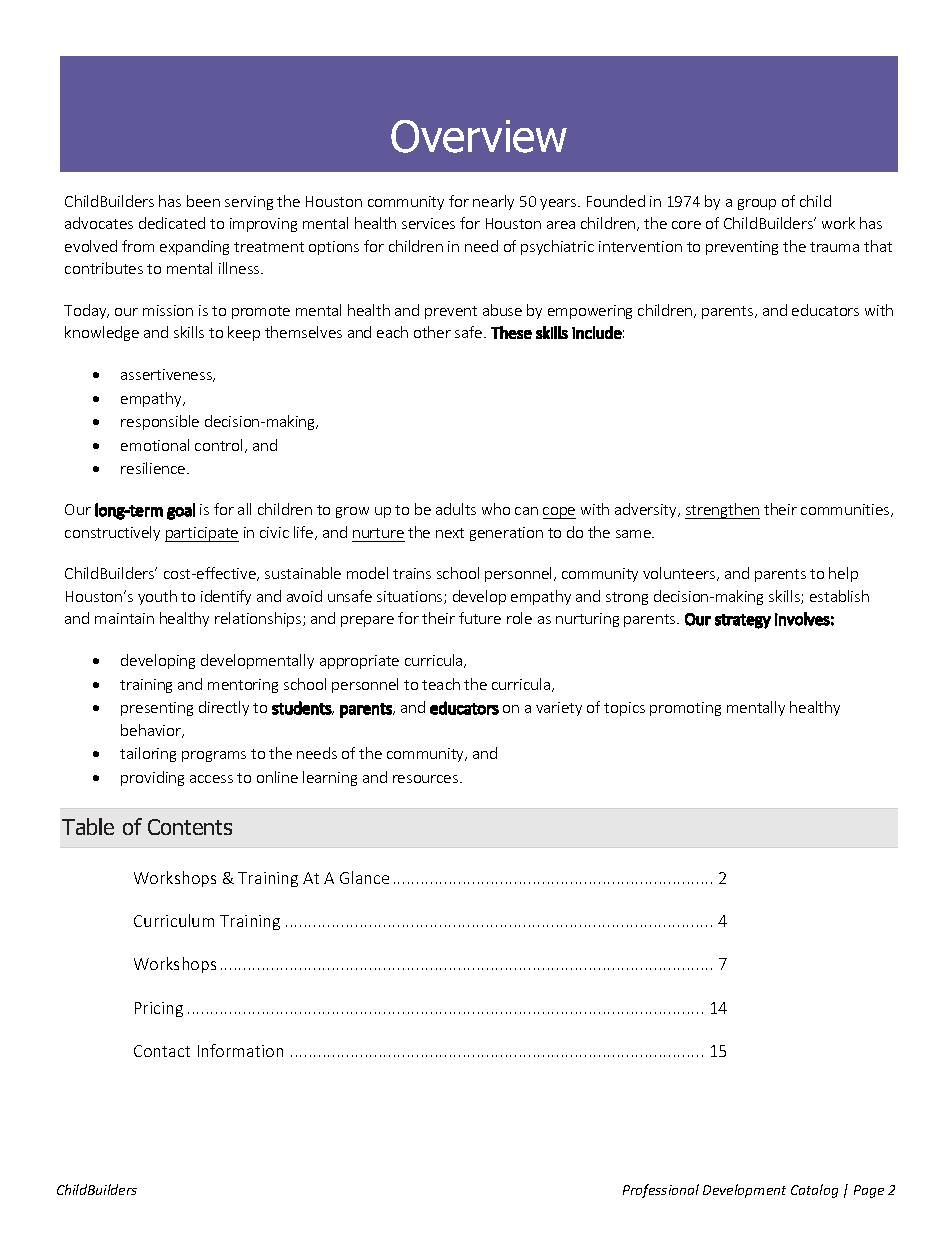 The height and width of the screenshot is (1233, 952). Describe the element at coordinates (685, 709) in the screenshot. I see `promoting` at that location.
